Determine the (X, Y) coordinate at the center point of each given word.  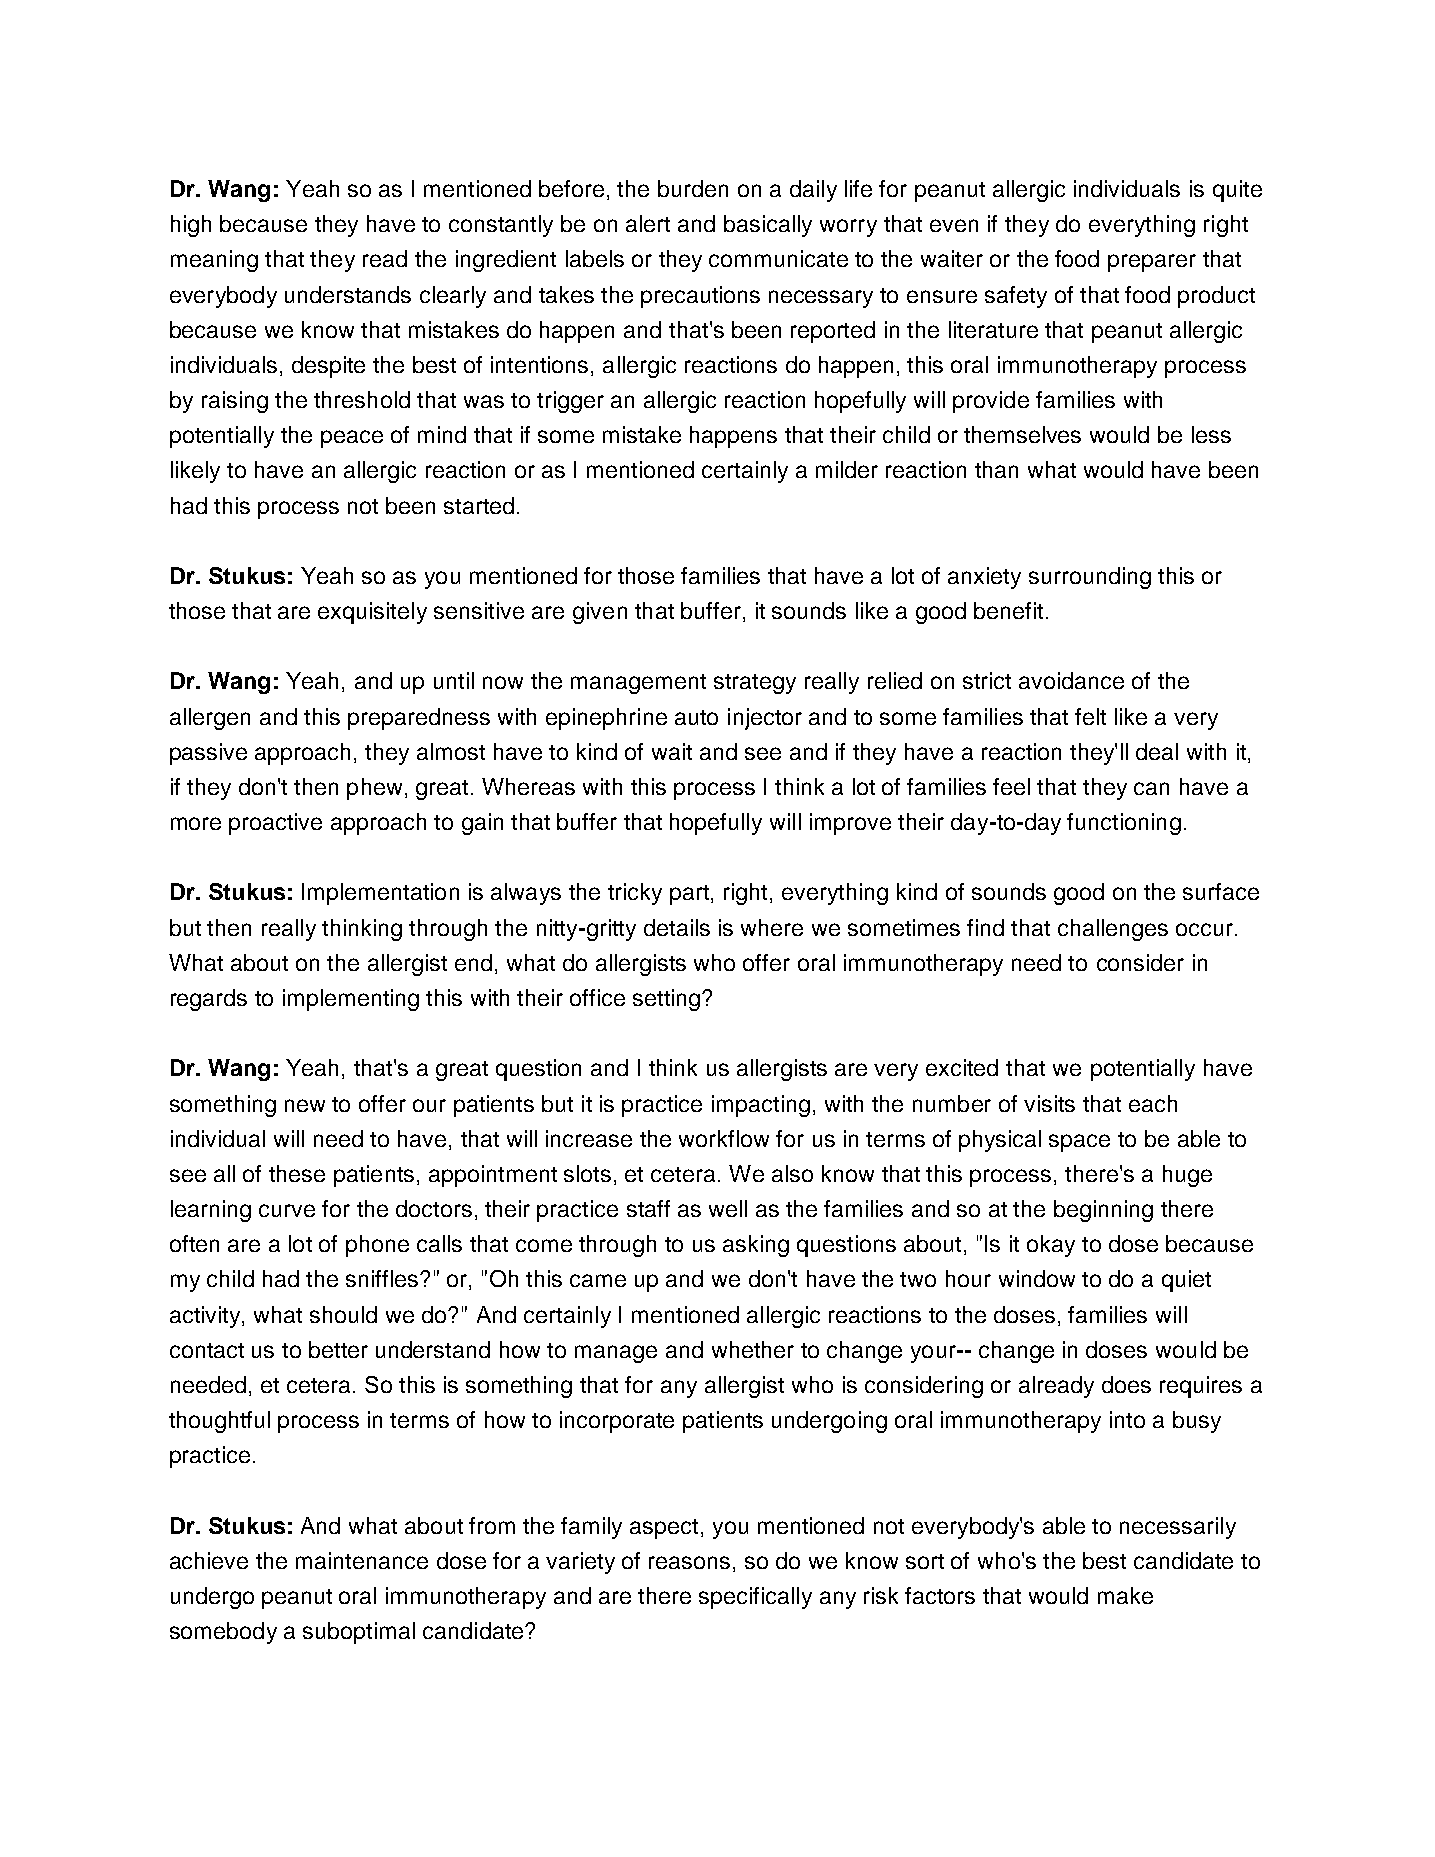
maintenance (362, 1560)
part (689, 895)
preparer (1152, 263)
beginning (1103, 1211)
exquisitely (372, 613)
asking (756, 1246)
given (600, 613)
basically (768, 226)
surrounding (1090, 578)
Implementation (380, 894)
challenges (1113, 930)
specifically (755, 1598)
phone (377, 1246)
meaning (214, 261)
